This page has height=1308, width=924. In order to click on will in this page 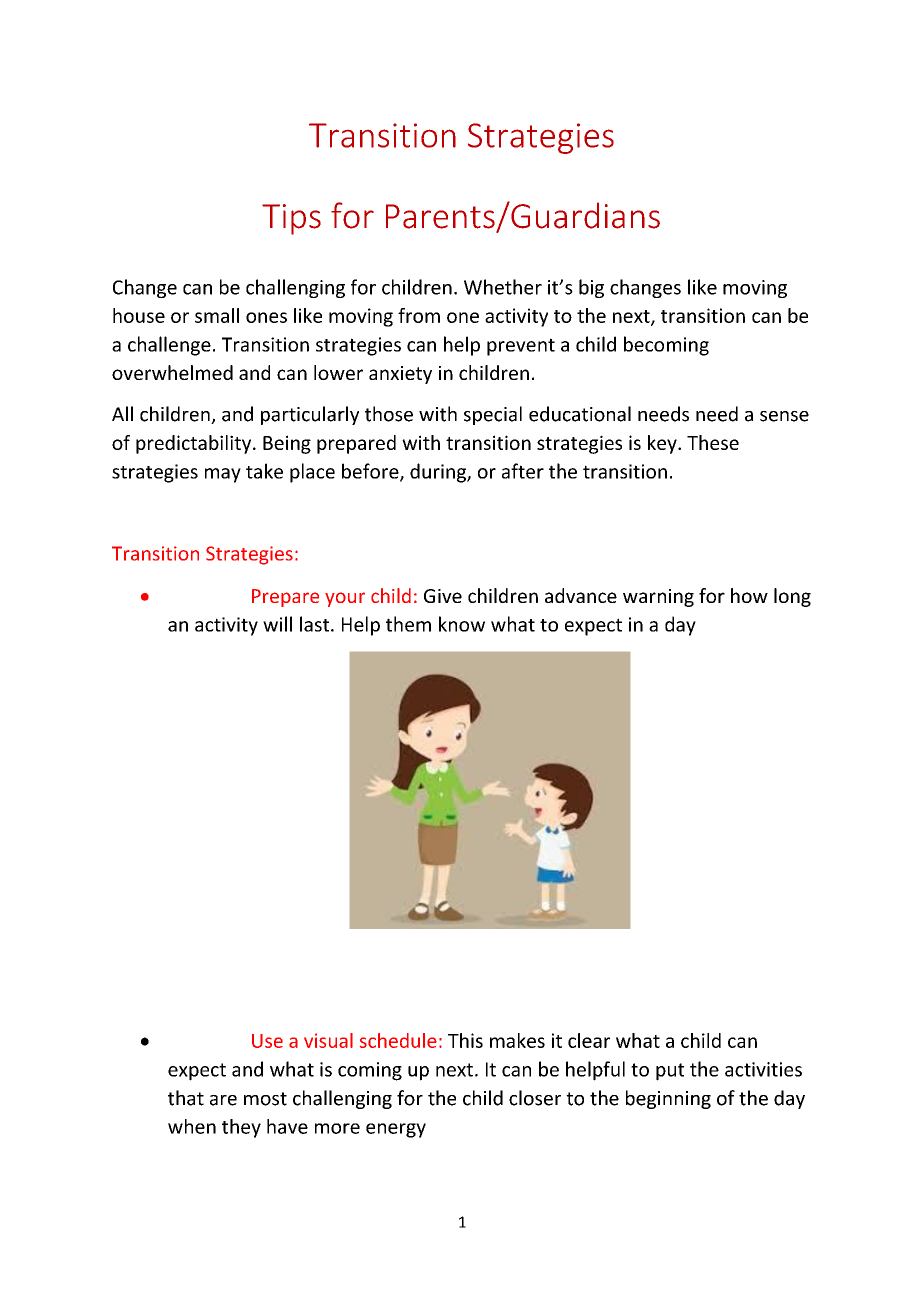, I will do `click(277, 624)`.
